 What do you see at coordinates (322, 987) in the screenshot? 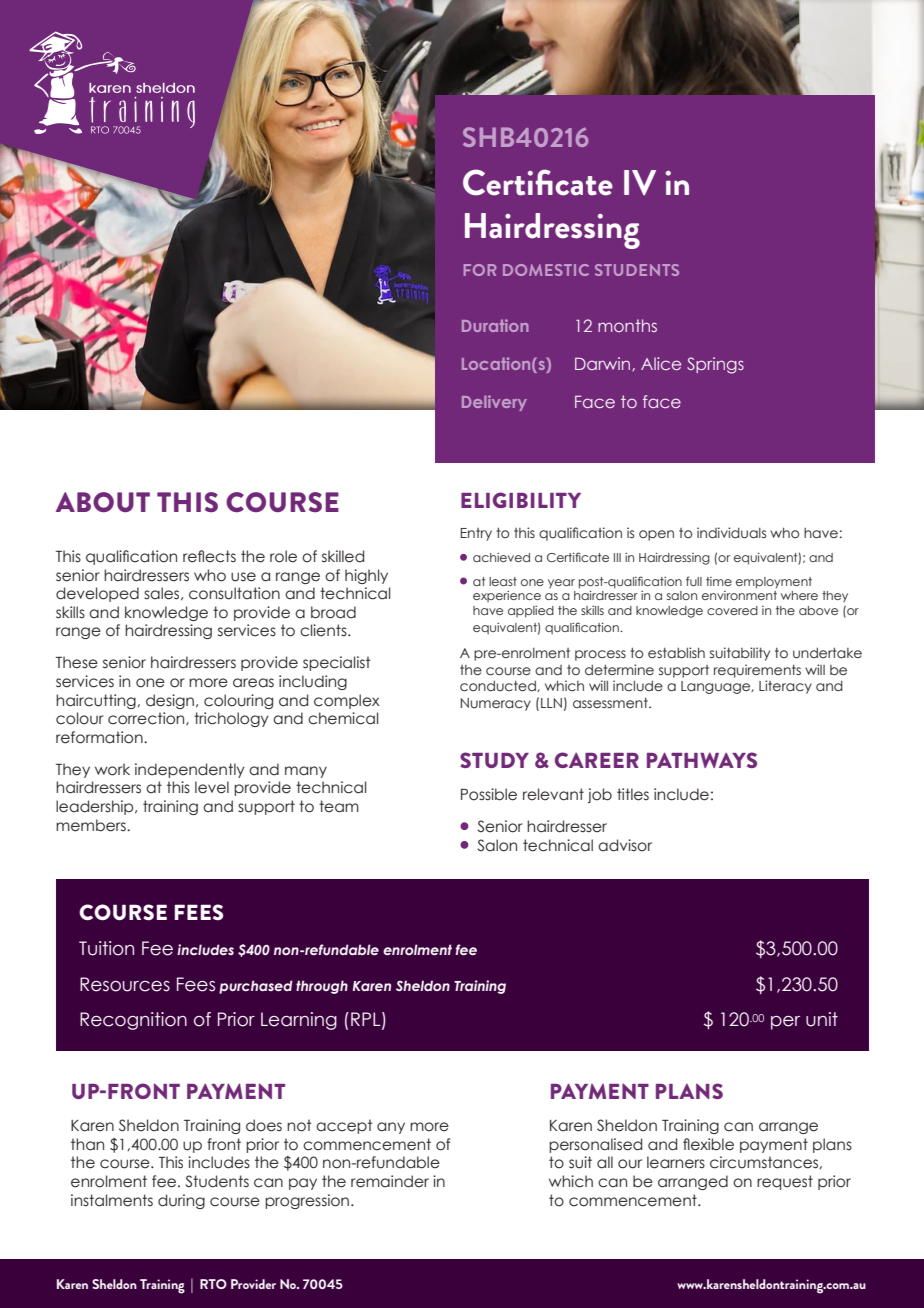
I see `through` at bounding box center [322, 987].
